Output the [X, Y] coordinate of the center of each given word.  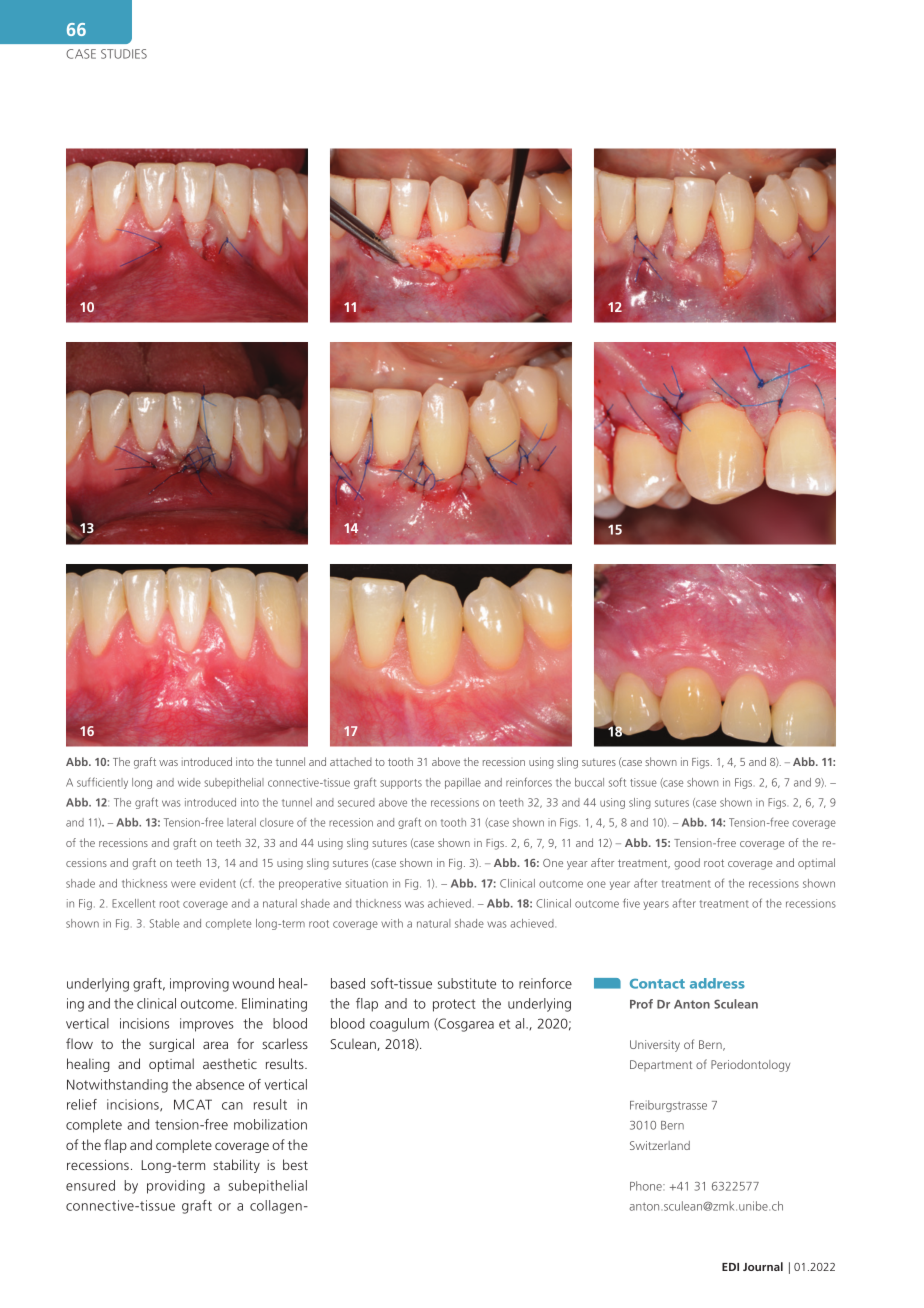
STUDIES [124, 54]
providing [176, 1187]
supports [401, 784]
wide [189, 782]
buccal [589, 782]
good [687, 864]
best [295, 1164]
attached [351, 761]
